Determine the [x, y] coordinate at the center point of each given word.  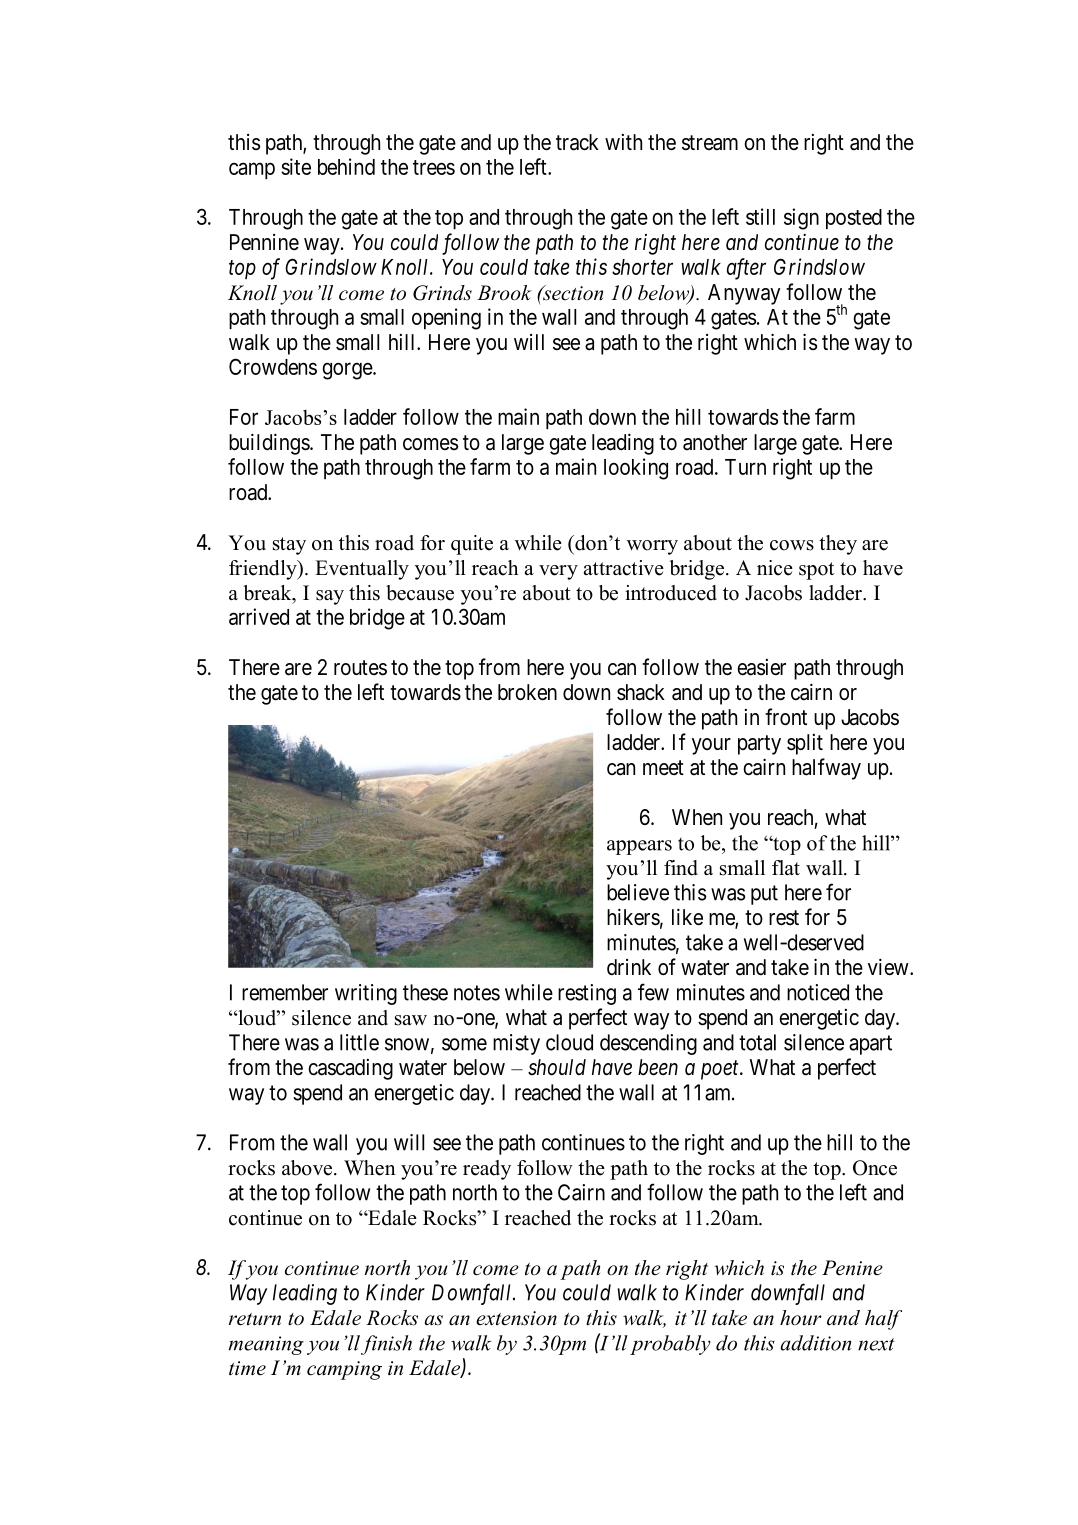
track [577, 142]
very [558, 572]
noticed [818, 992]
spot [816, 571]
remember [285, 992]
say [330, 597]
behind [346, 166]
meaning [266, 1345]
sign [801, 219]
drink [629, 967]
